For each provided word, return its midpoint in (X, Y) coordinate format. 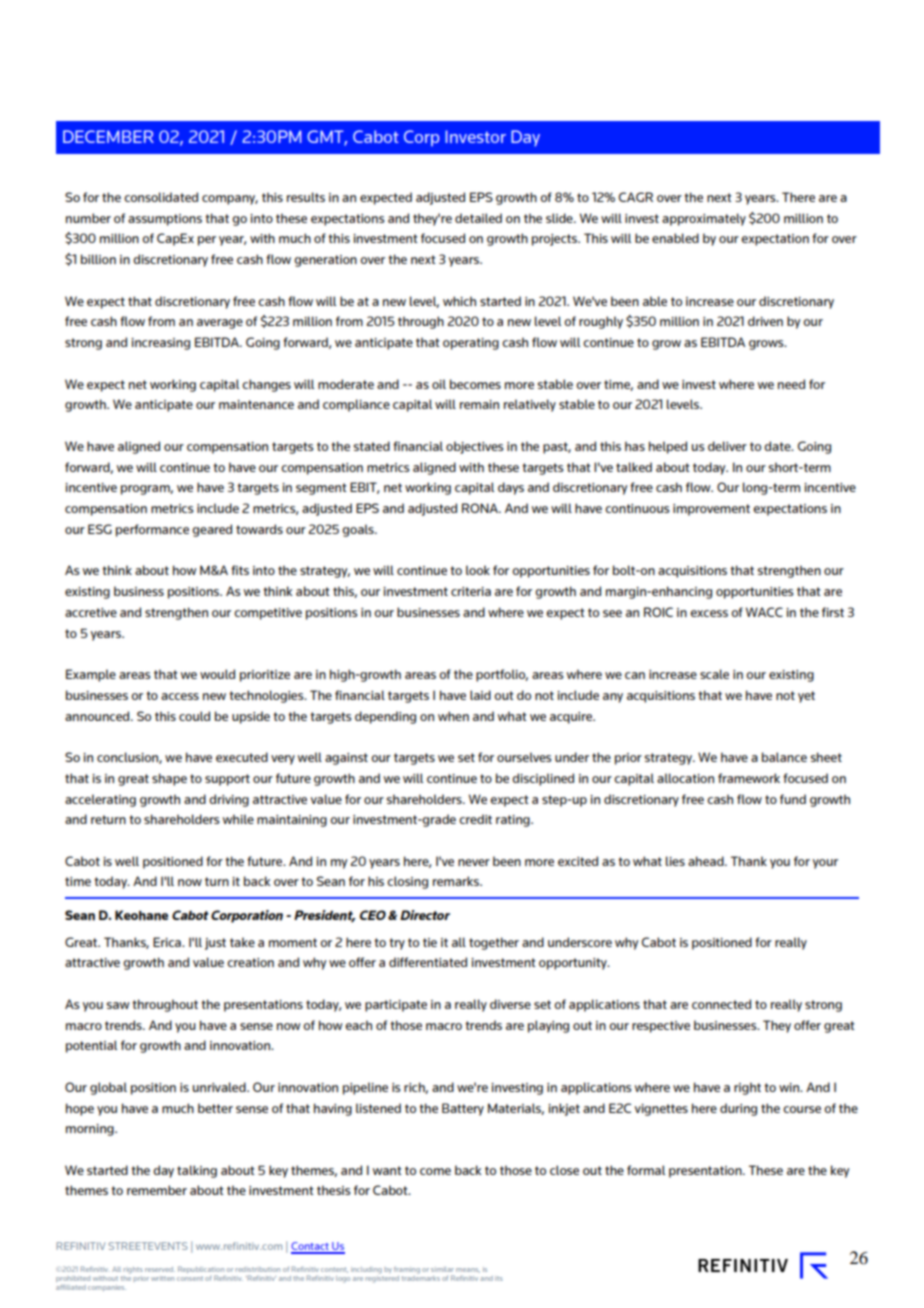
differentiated (428, 962)
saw (118, 1005)
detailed (478, 218)
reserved (160, 1269)
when (453, 716)
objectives (474, 447)
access (180, 696)
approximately (704, 219)
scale (714, 674)
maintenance (256, 404)
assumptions (165, 220)
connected (721, 1004)
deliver (727, 446)
